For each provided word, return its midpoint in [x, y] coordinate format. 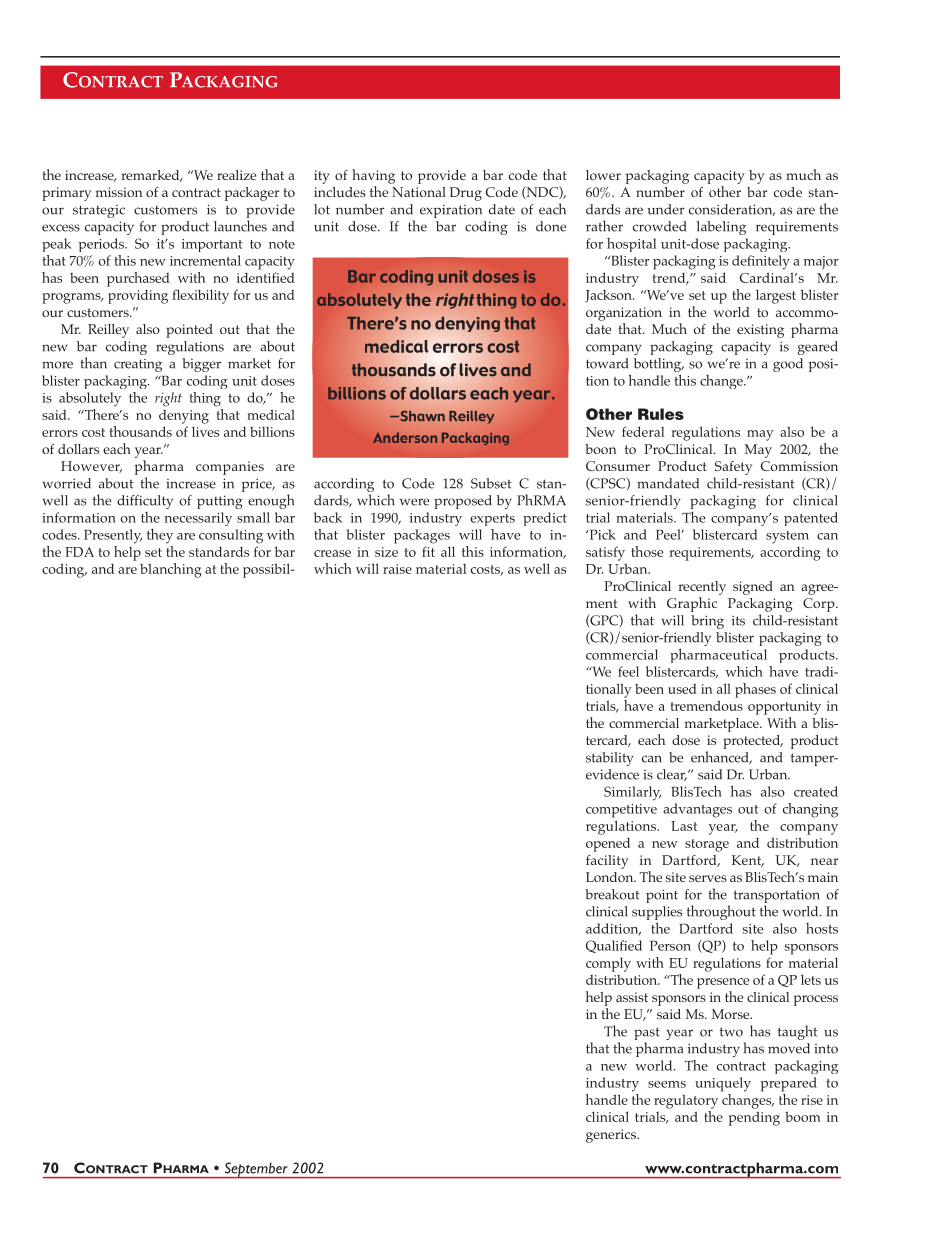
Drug [466, 194]
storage [707, 845]
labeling [721, 228]
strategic [99, 211]
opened [608, 845]
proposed [463, 502]
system [787, 537]
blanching [170, 570]
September [256, 1170]
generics [612, 1136]
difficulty [145, 502]
